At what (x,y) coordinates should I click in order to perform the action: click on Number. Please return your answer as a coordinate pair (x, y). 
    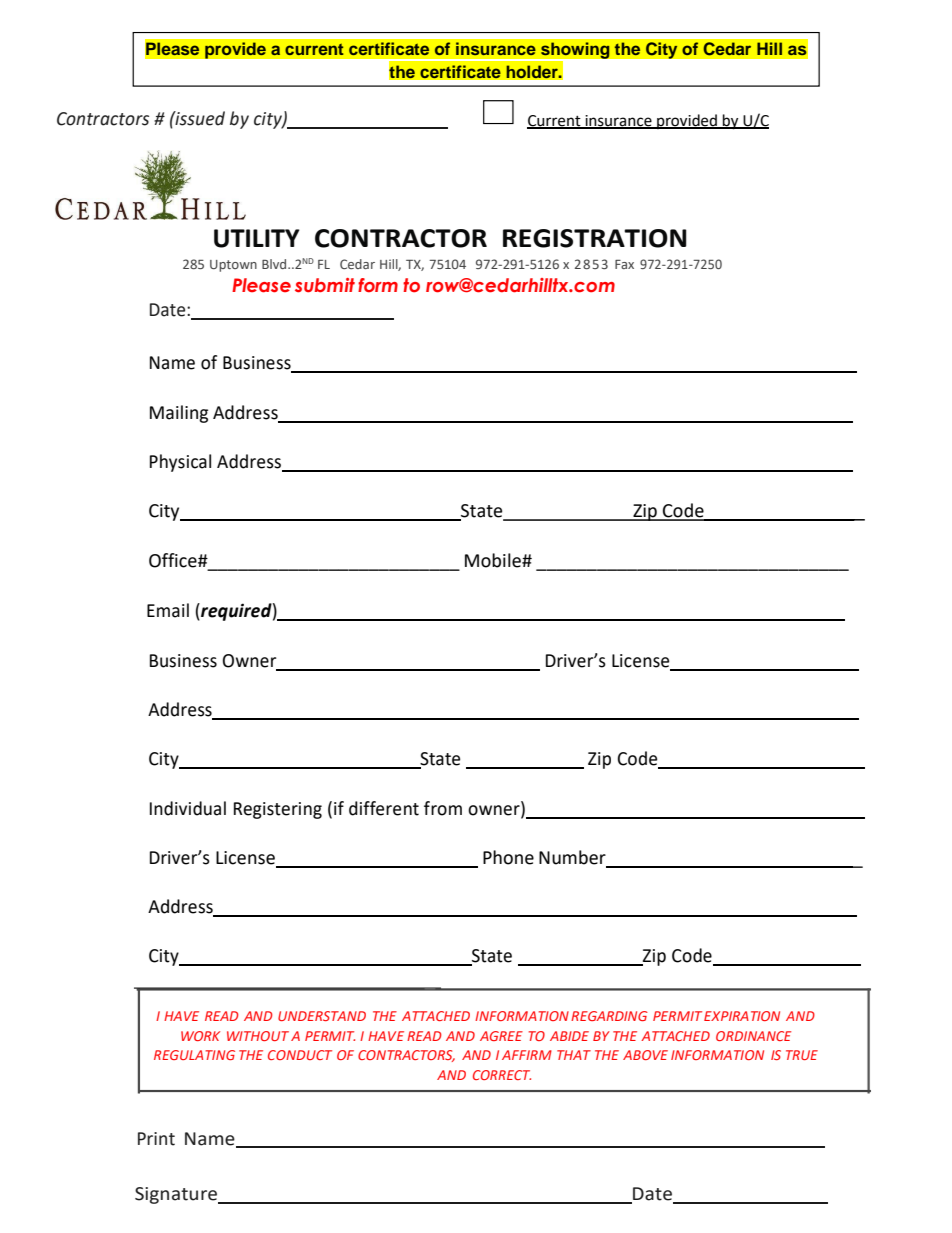
    Looking at the image, I should click on (573, 858).
